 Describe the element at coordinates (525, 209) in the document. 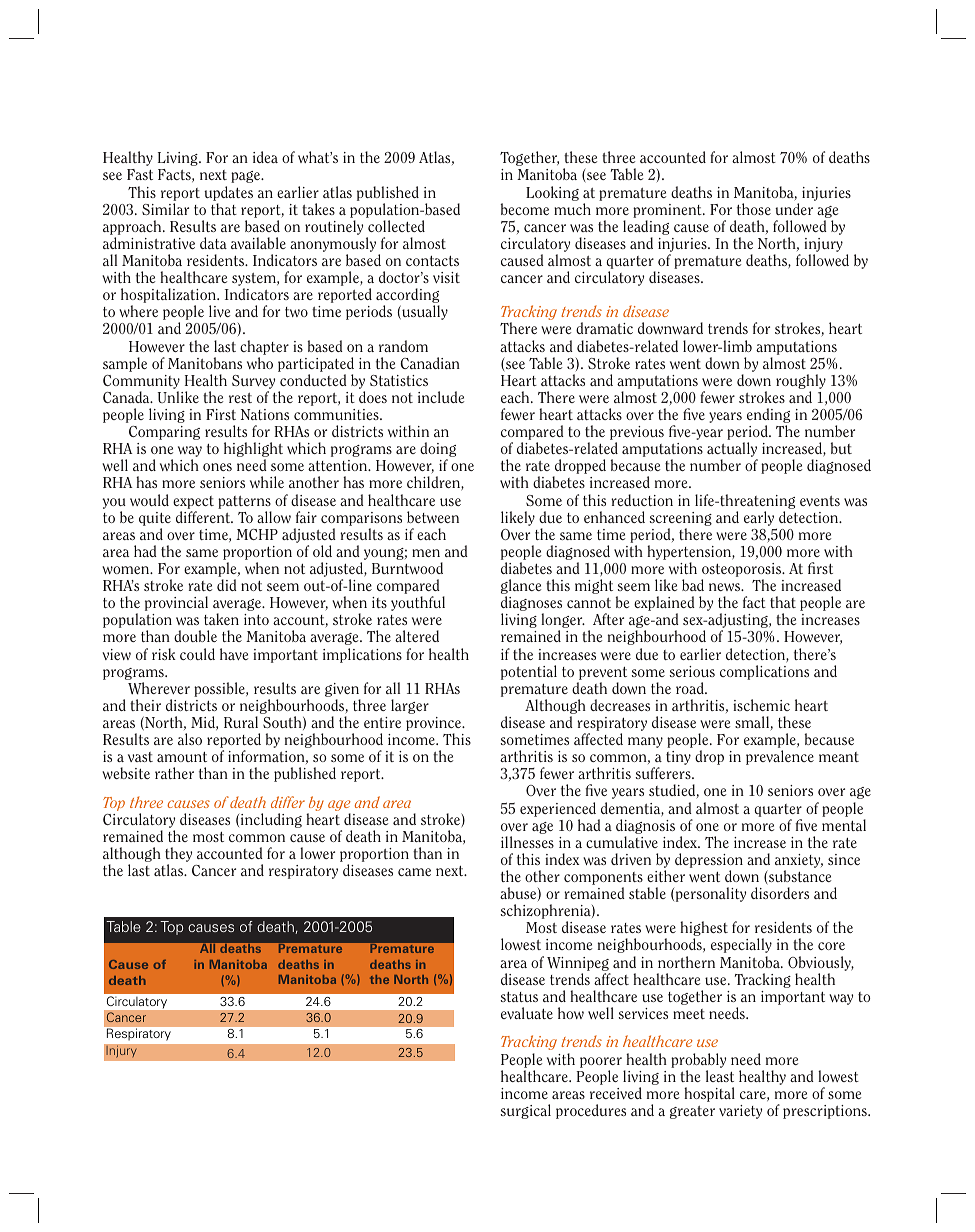

I see `become` at that location.
